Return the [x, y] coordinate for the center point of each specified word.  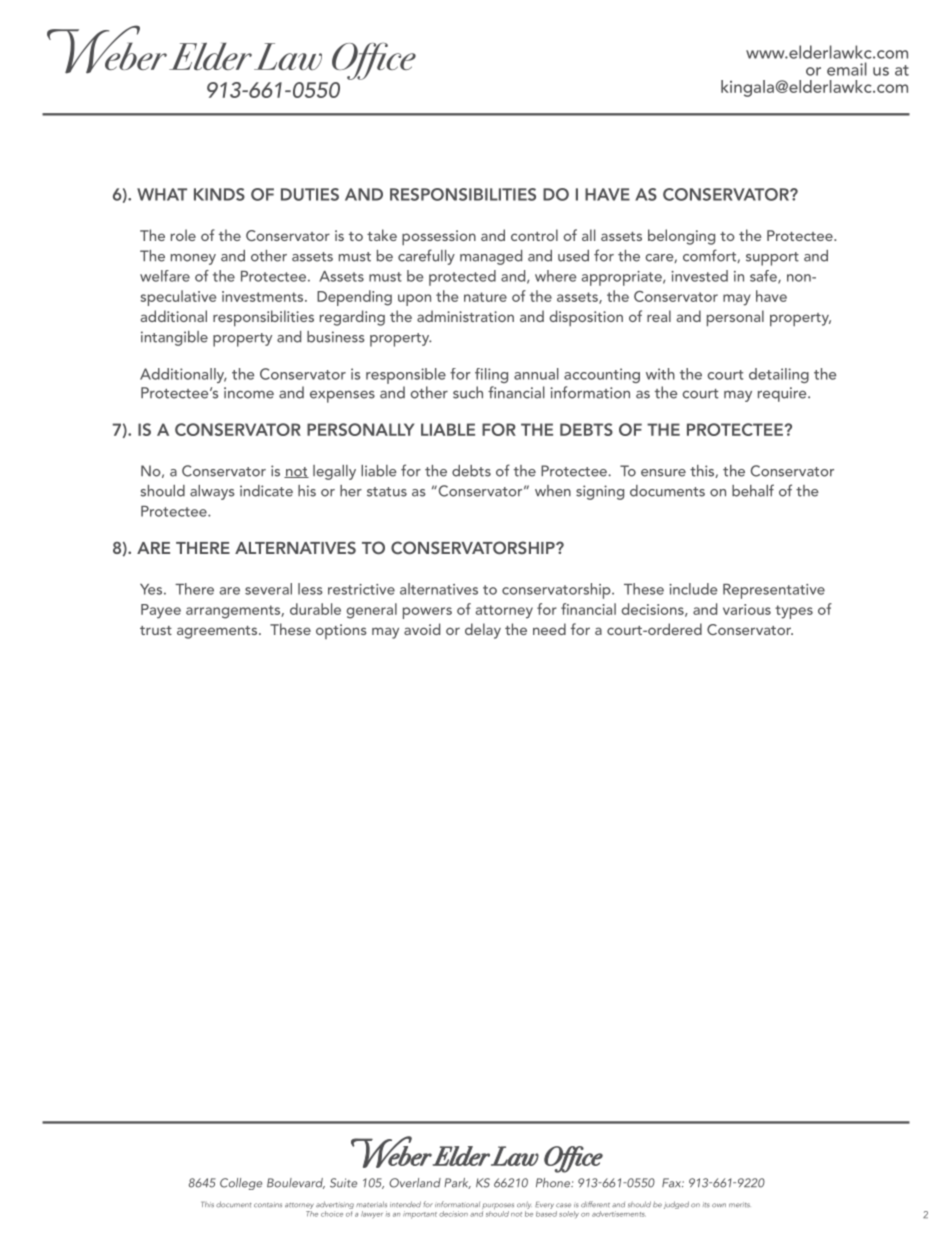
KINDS [219, 194]
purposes [498, 1207]
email [847, 69]
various [747, 609]
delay [483, 631]
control [534, 235]
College [241, 1184]
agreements [218, 632]
